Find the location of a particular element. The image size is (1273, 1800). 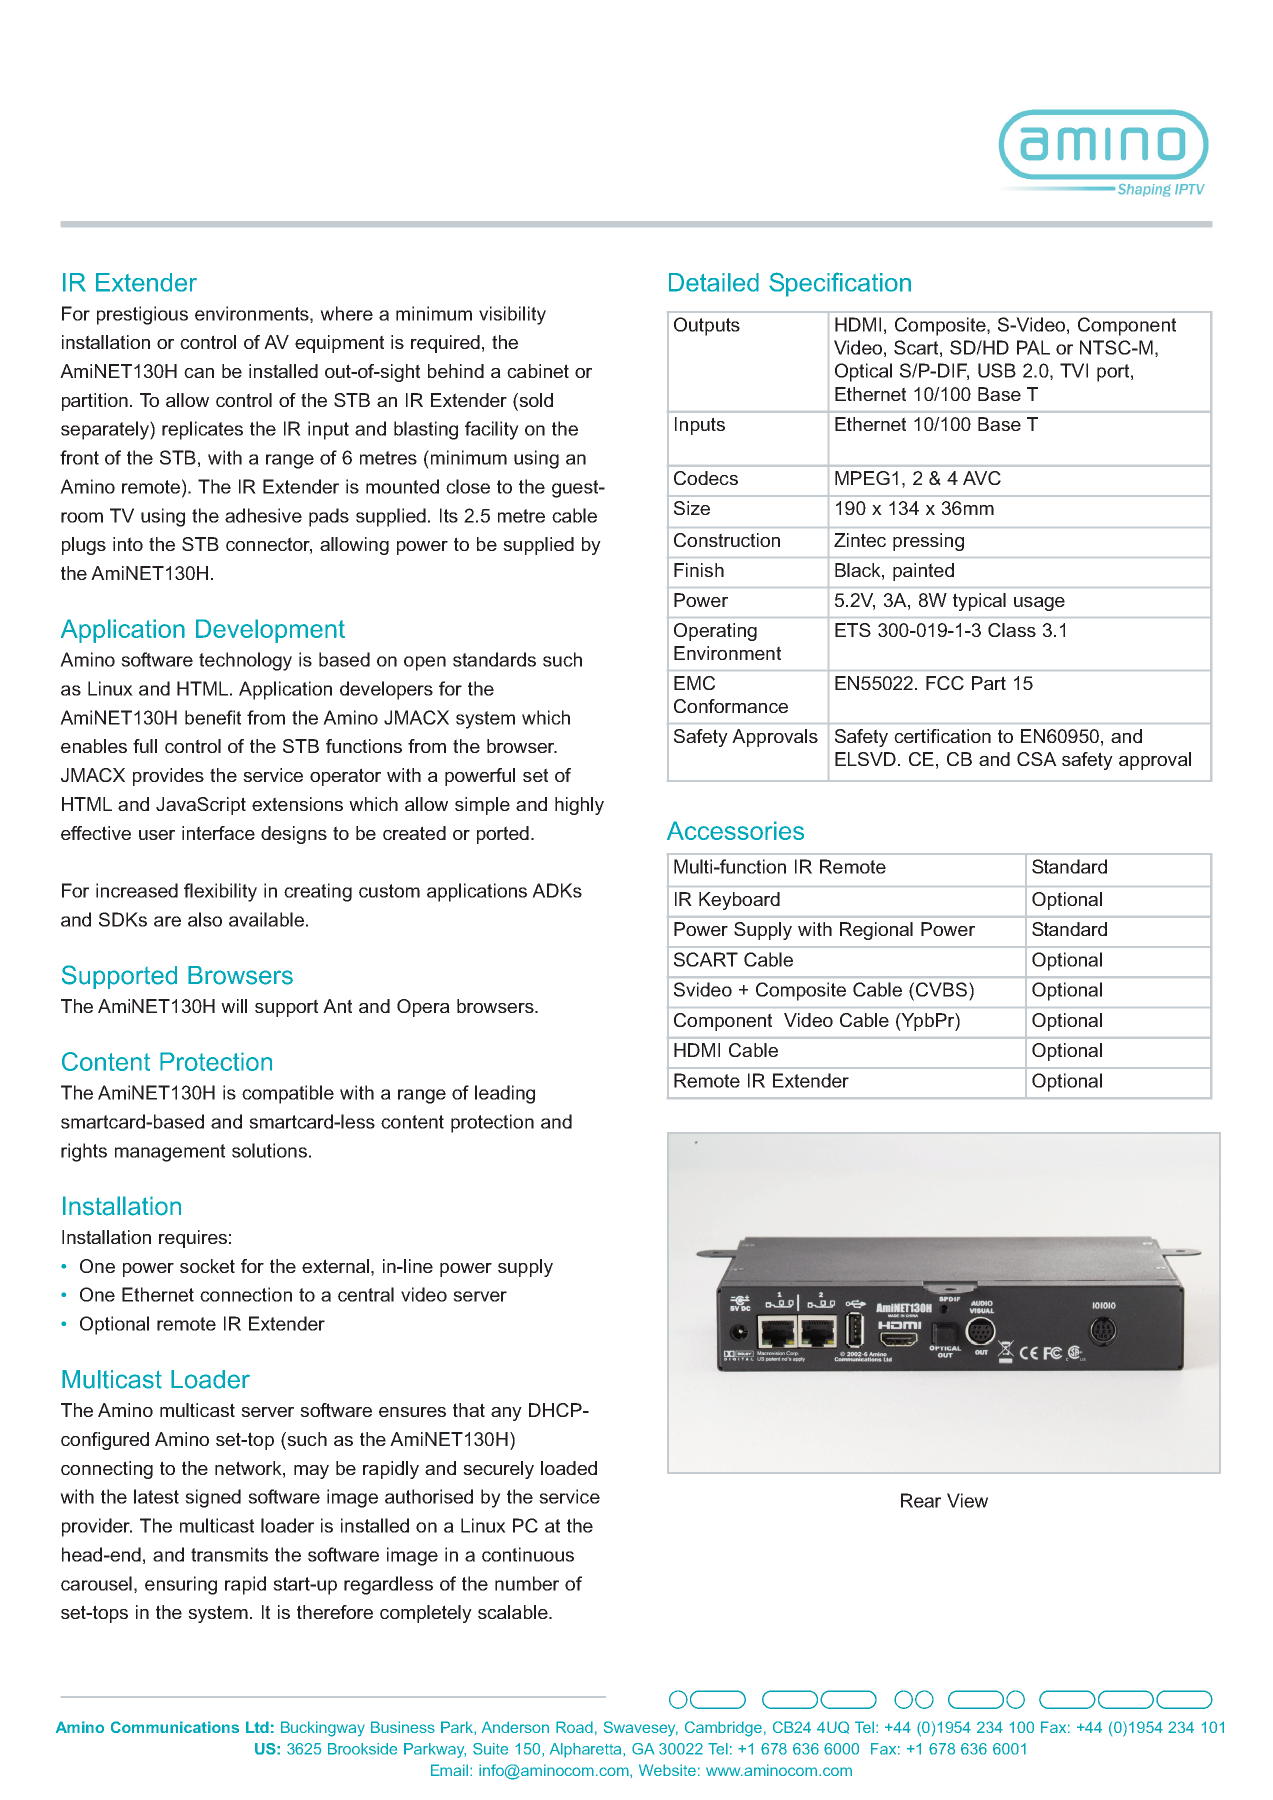

Communications is located at coordinates (175, 1727).
